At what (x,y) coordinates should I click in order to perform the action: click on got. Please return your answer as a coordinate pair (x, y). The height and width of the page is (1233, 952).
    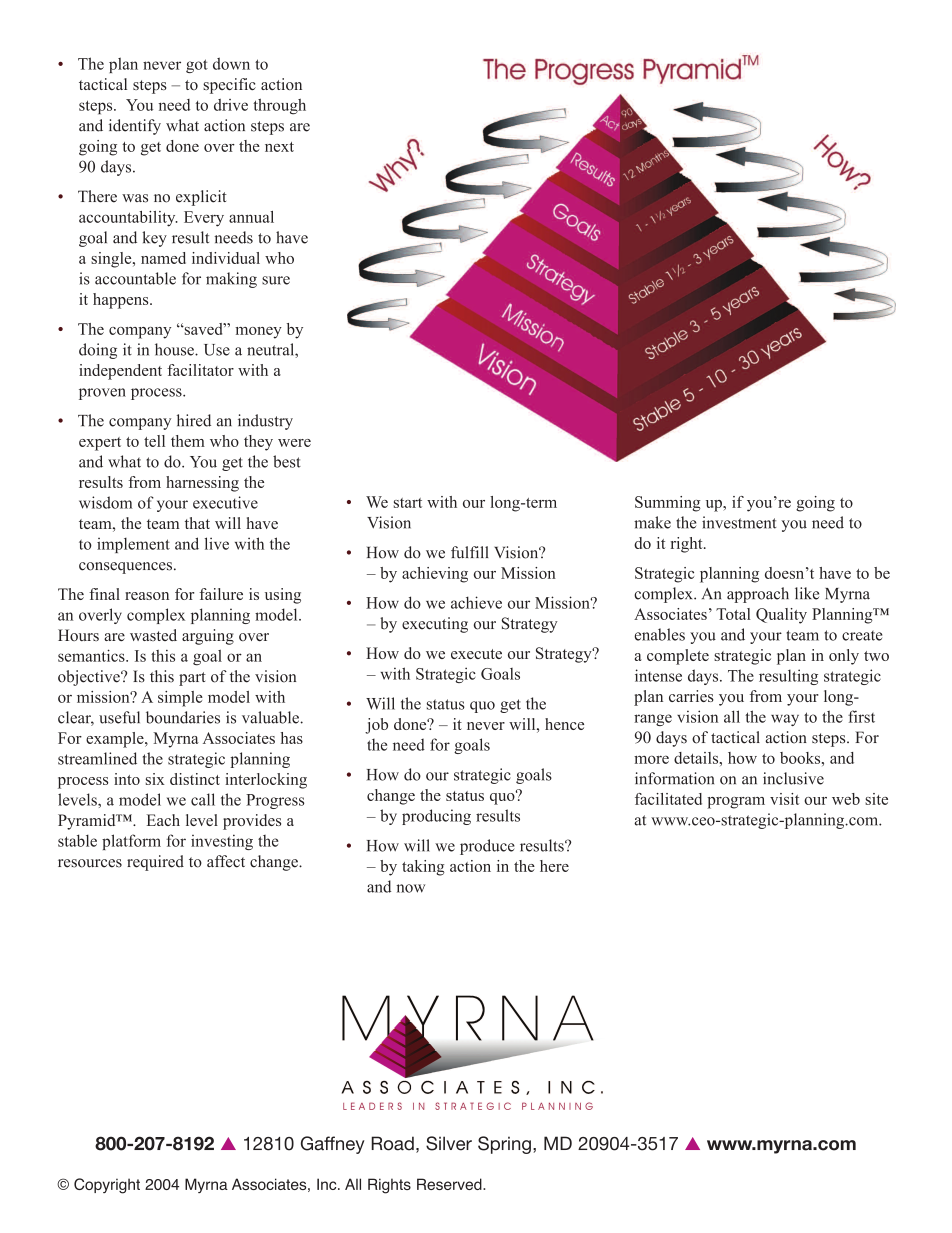
    Looking at the image, I should click on (197, 66).
